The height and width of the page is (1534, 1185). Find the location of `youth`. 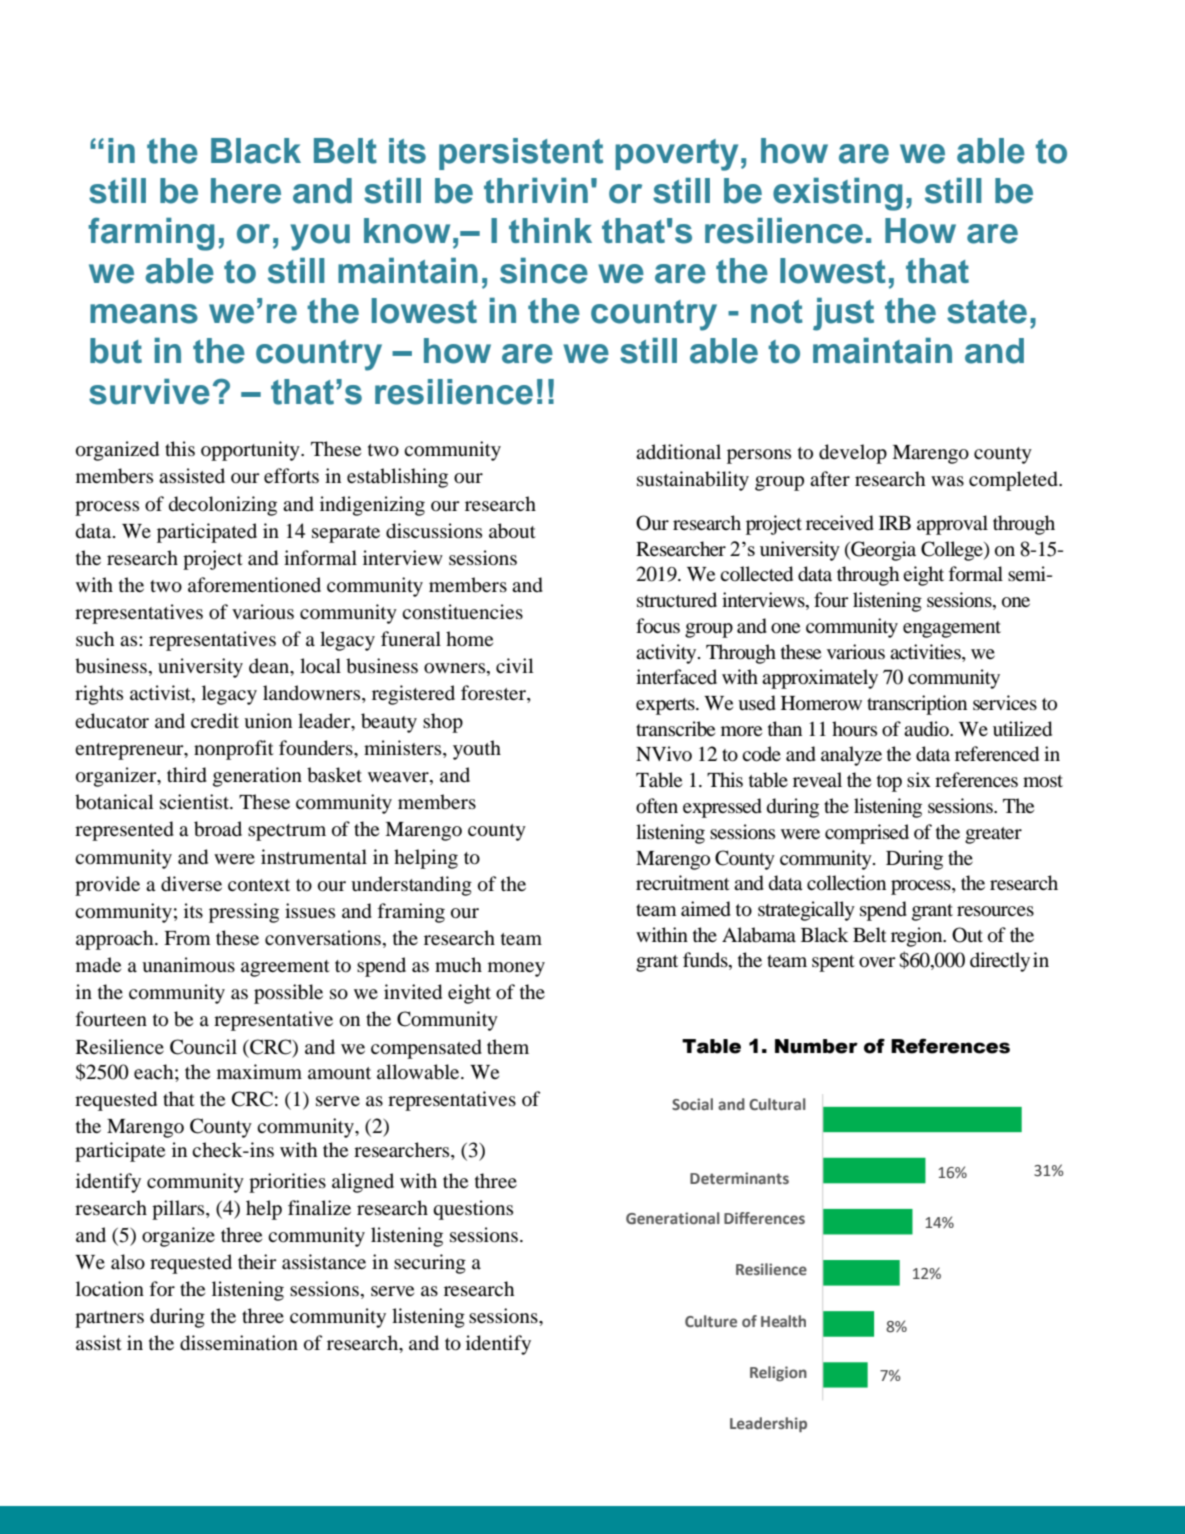

youth is located at coordinates (477, 750).
